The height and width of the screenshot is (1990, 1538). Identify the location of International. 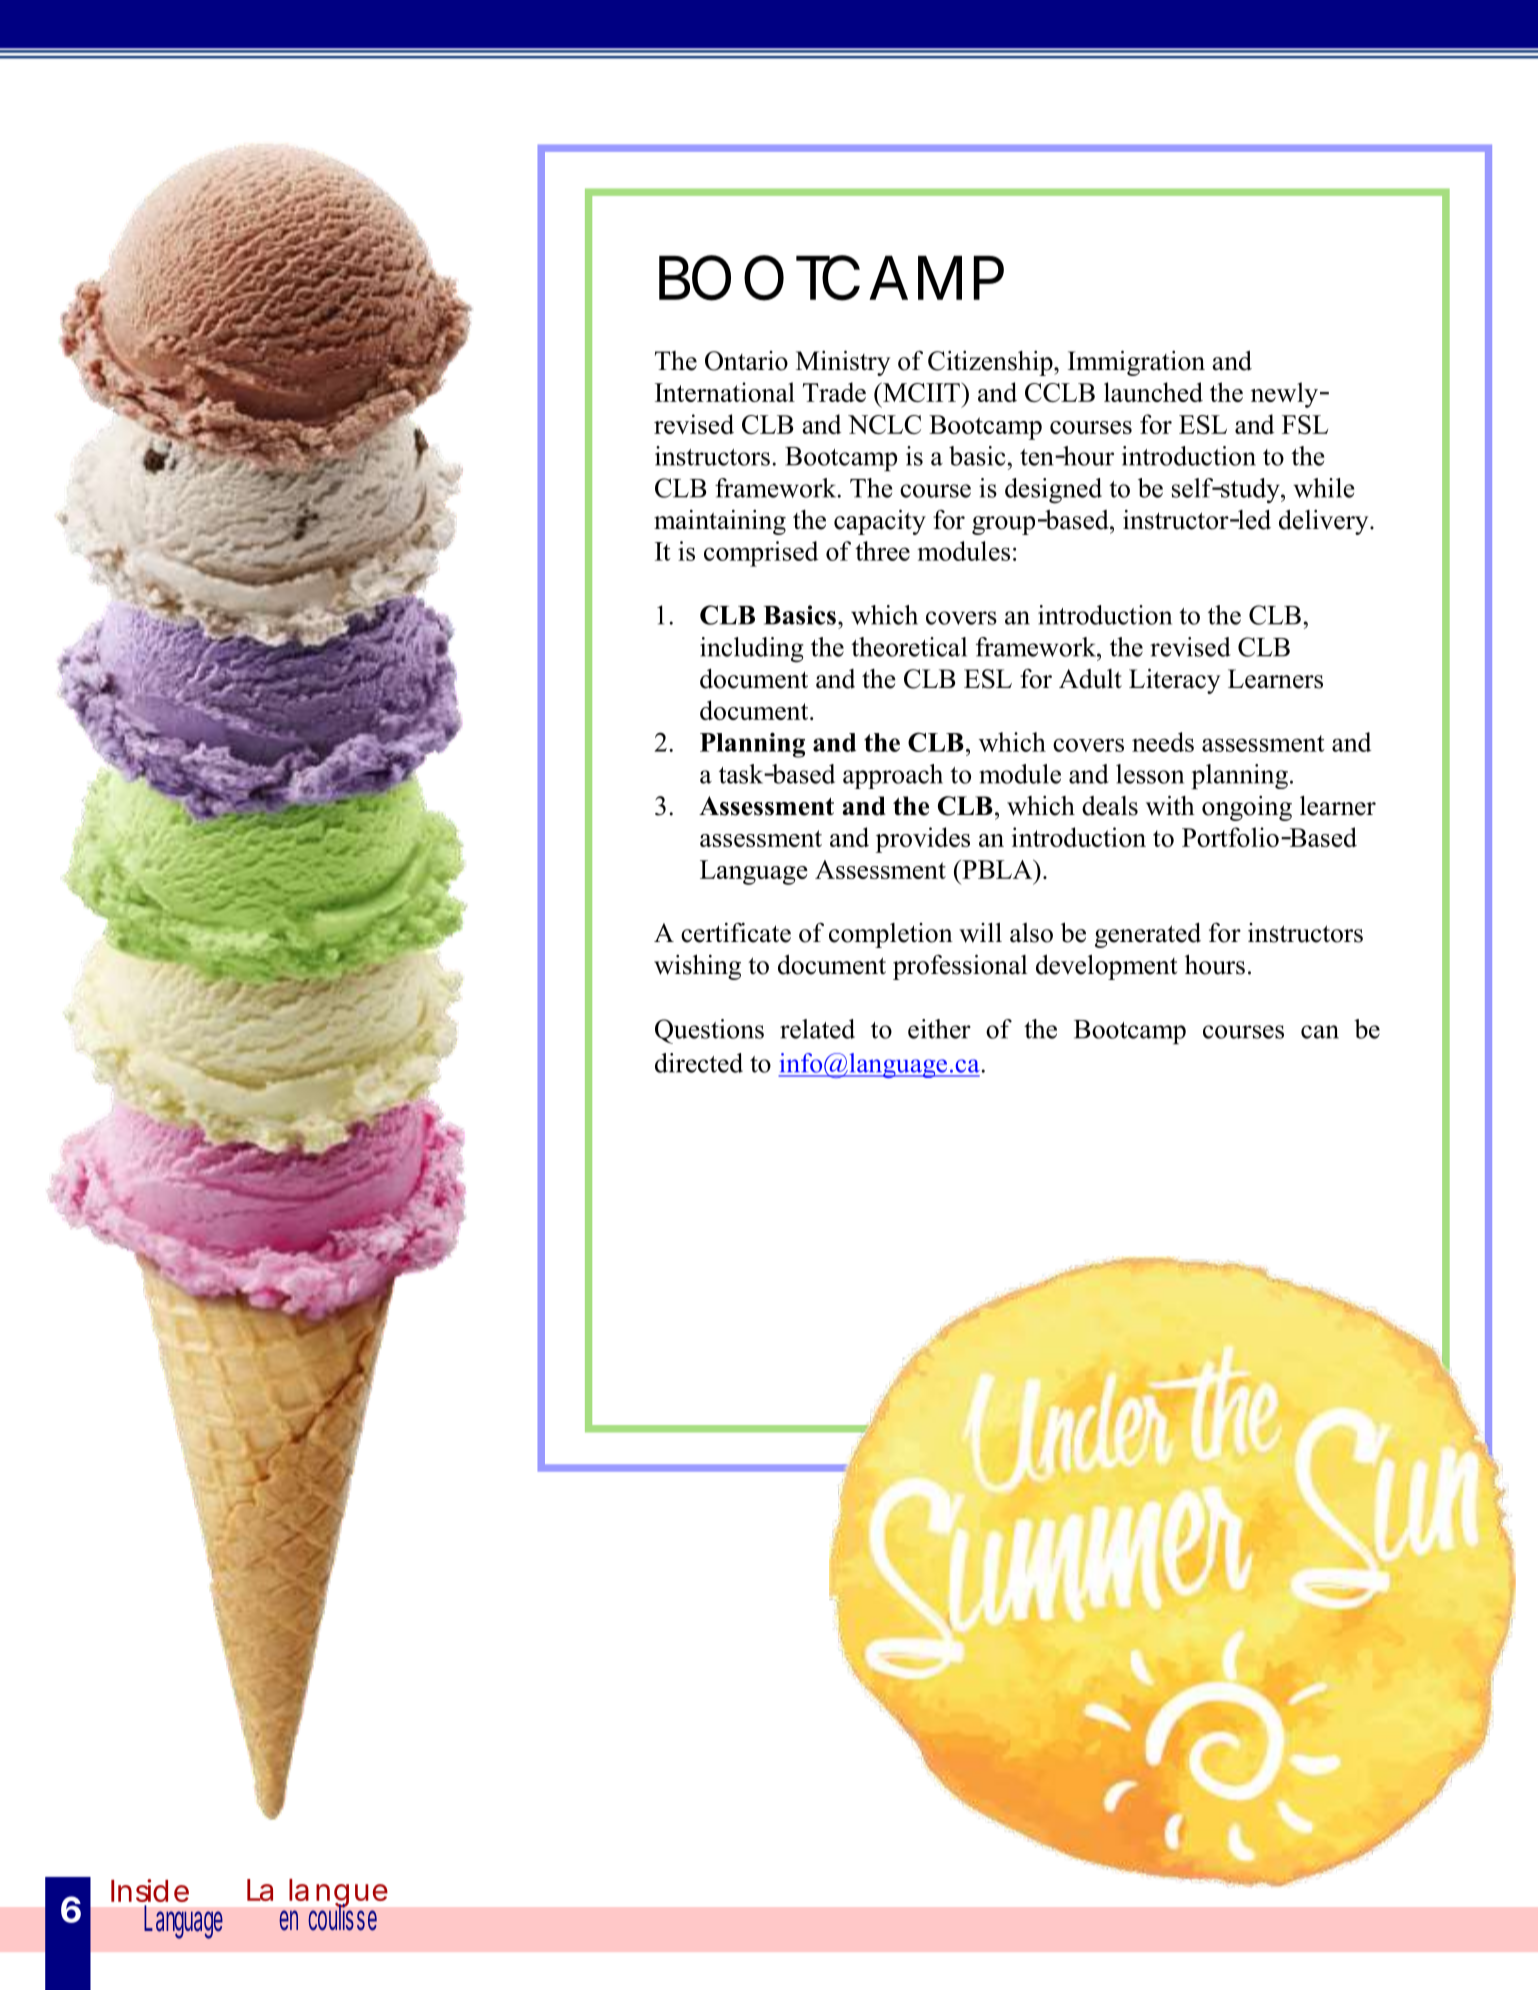
(725, 392).
